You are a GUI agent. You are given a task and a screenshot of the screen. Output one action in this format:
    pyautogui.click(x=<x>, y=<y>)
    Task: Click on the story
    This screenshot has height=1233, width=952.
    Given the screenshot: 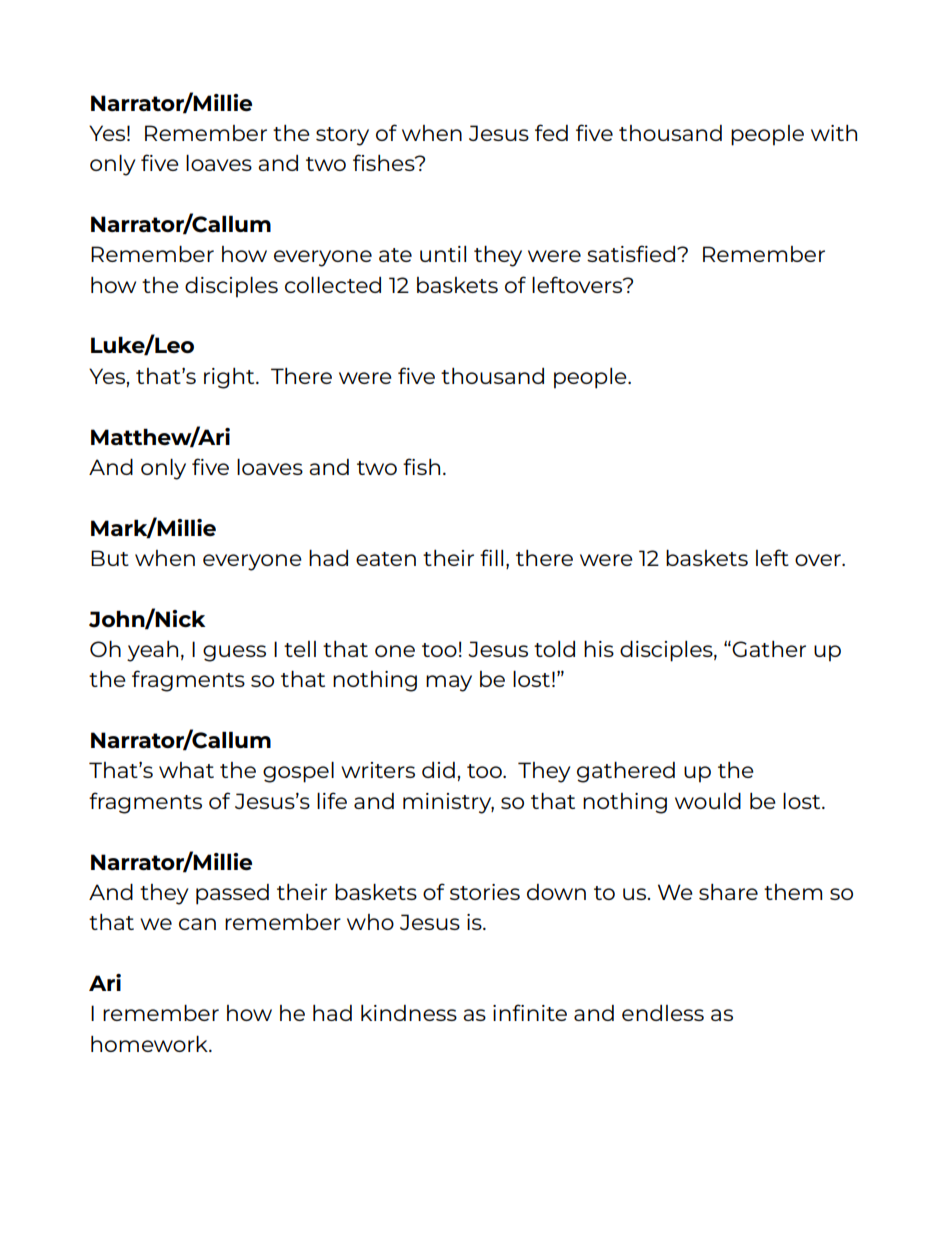 What is the action you would take?
    pyautogui.click(x=342, y=136)
